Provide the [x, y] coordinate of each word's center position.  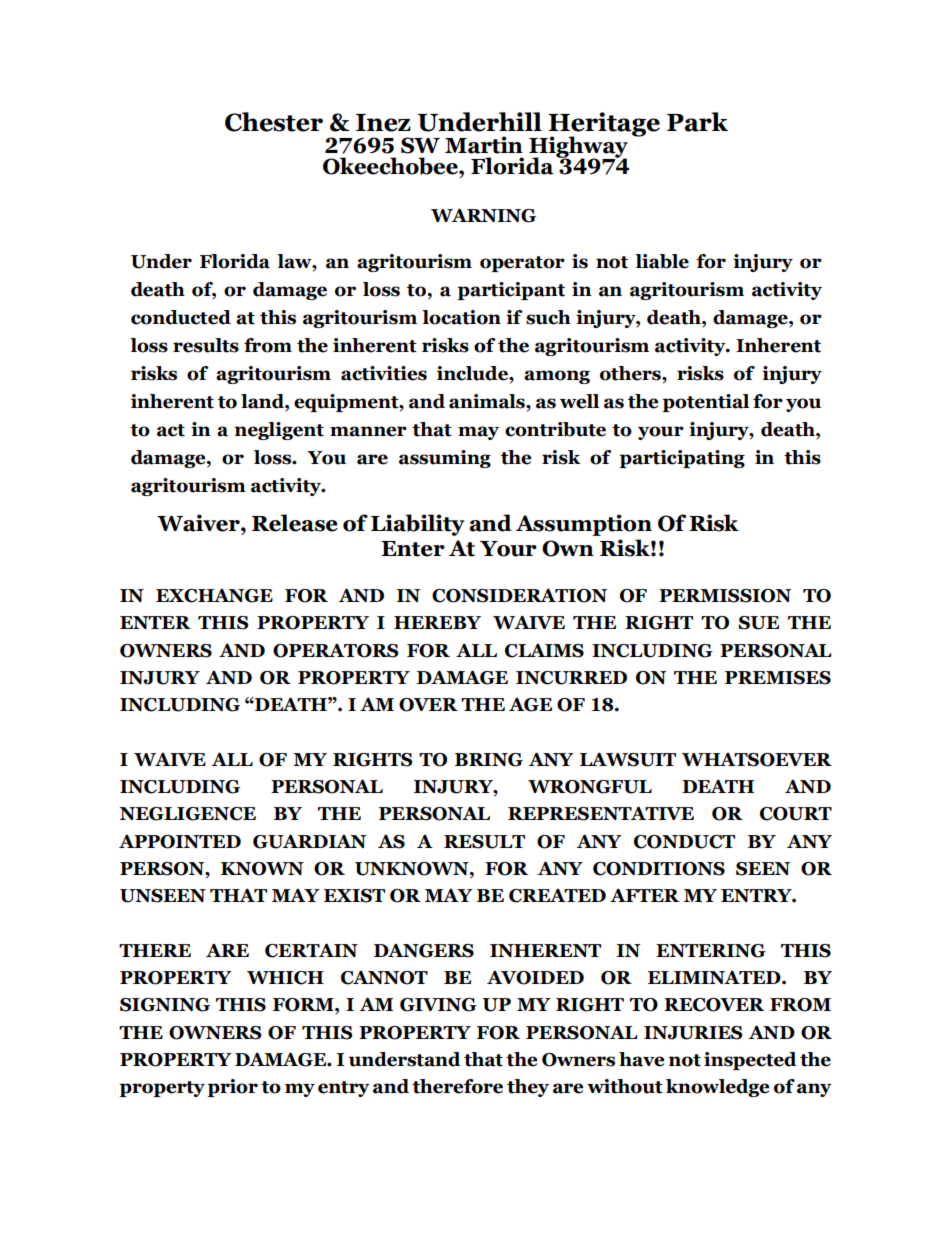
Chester [274, 122]
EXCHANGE [214, 596]
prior [232, 1088]
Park [697, 122]
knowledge [717, 1088]
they [528, 1088]
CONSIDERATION [520, 596]
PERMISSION [725, 596]
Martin [484, 145]
